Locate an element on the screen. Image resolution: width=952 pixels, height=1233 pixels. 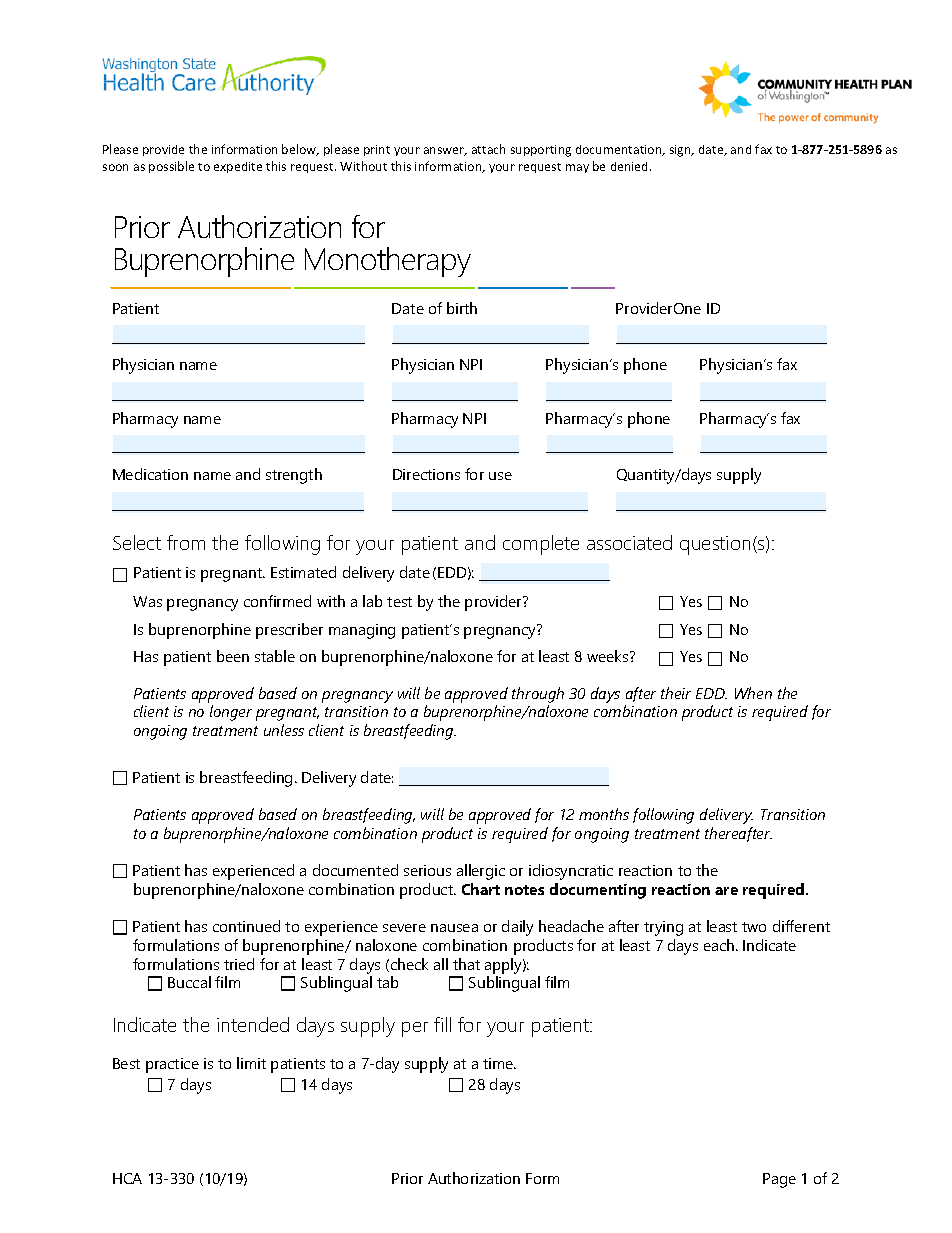
time is located at coordinates (499, 1063).
